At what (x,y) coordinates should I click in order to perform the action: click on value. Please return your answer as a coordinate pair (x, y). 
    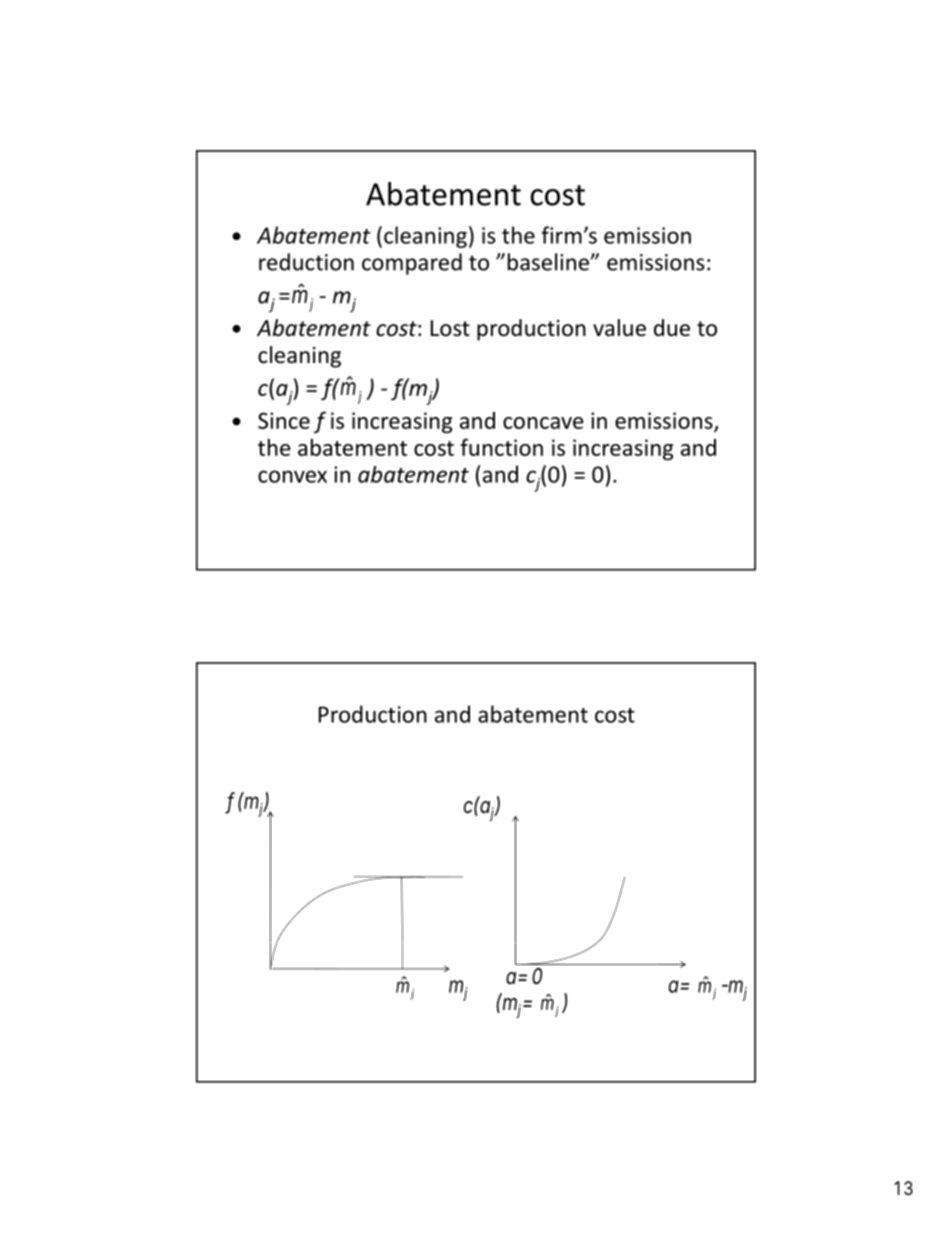
    Looking at the image, I should click on (619, 328).
